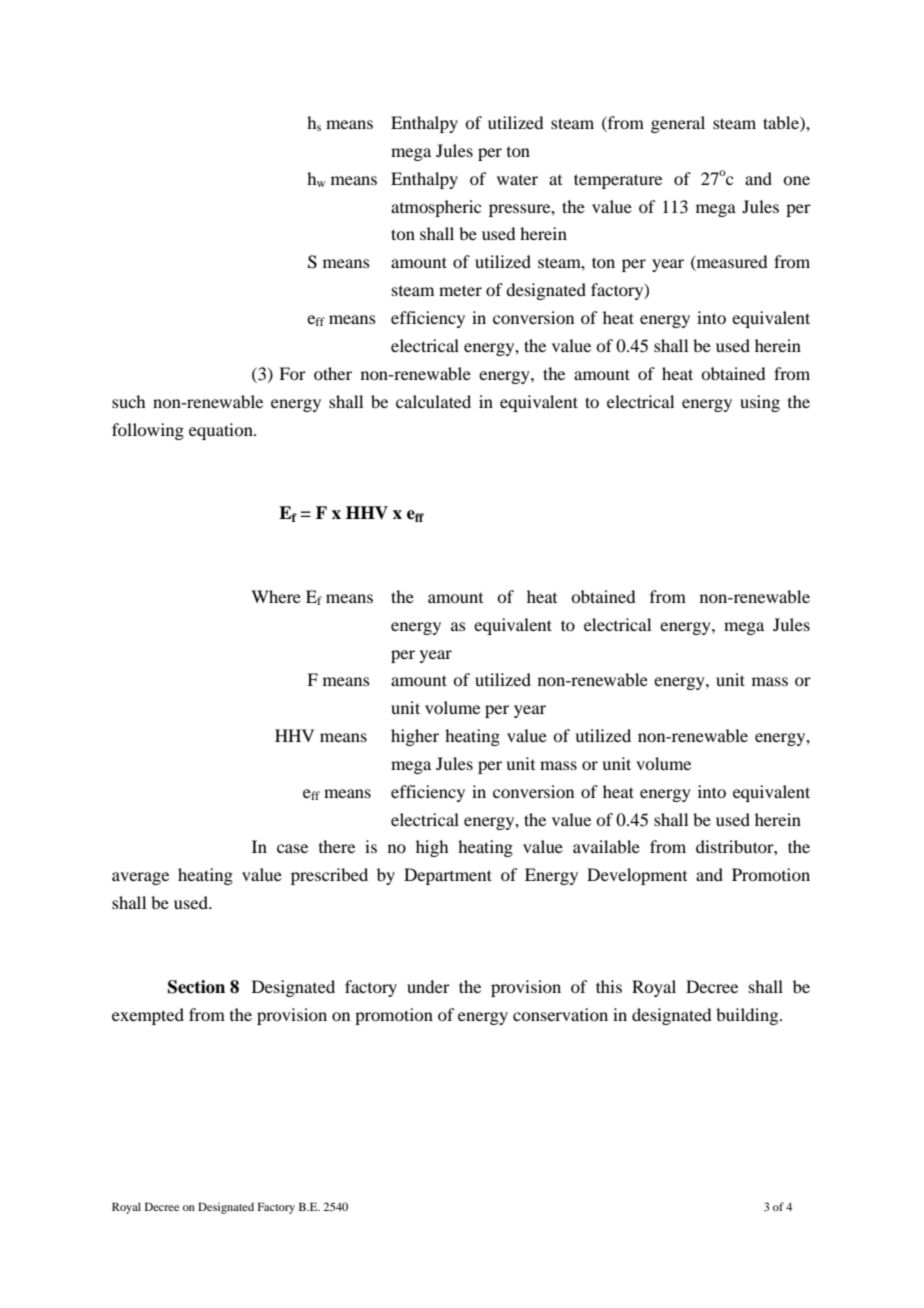 This image has width=924, height=1308. Describe the element at coordinates (637, 876) in the image. I see `Development` at that location.
